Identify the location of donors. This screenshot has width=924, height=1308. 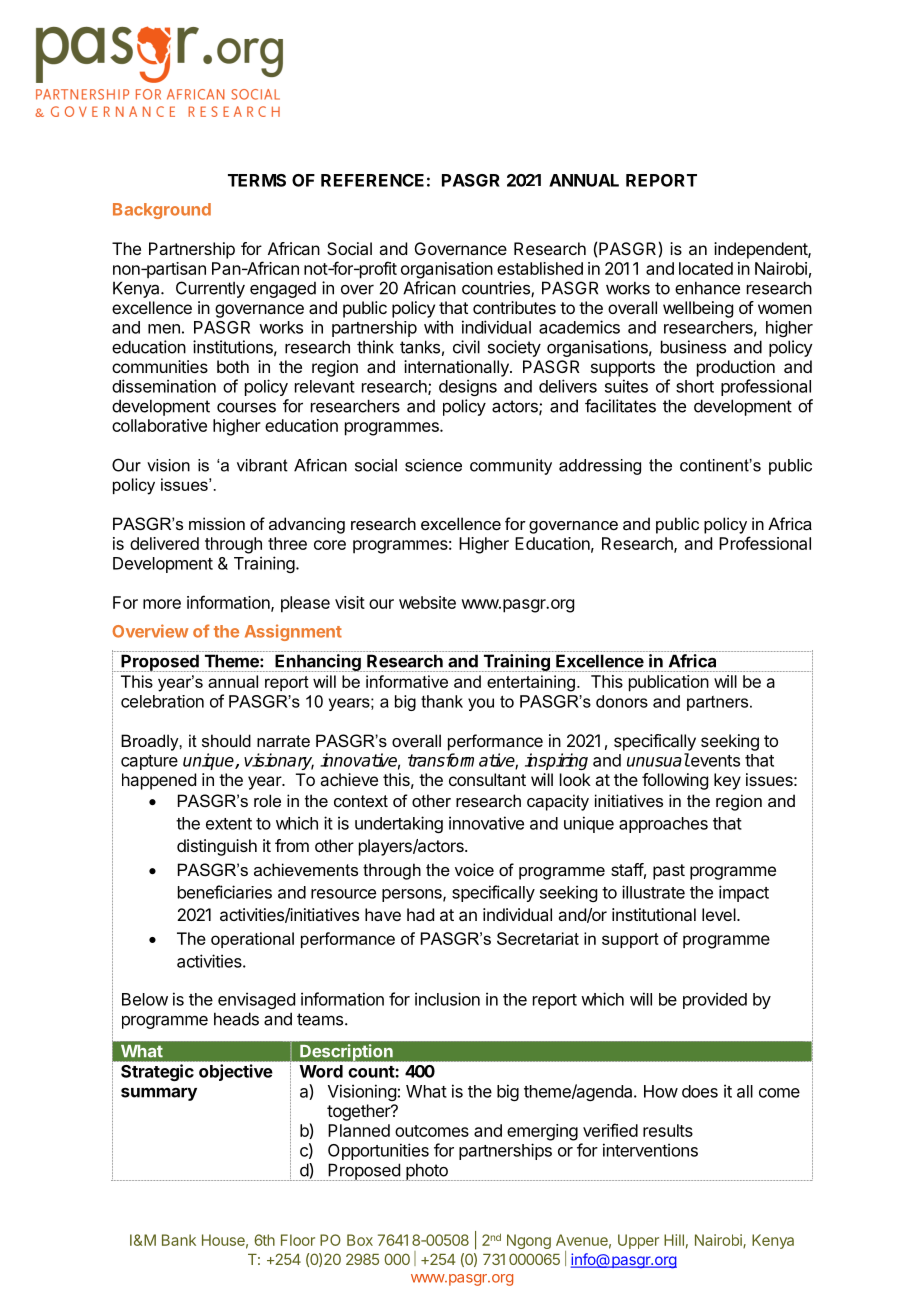
(622, 701).
